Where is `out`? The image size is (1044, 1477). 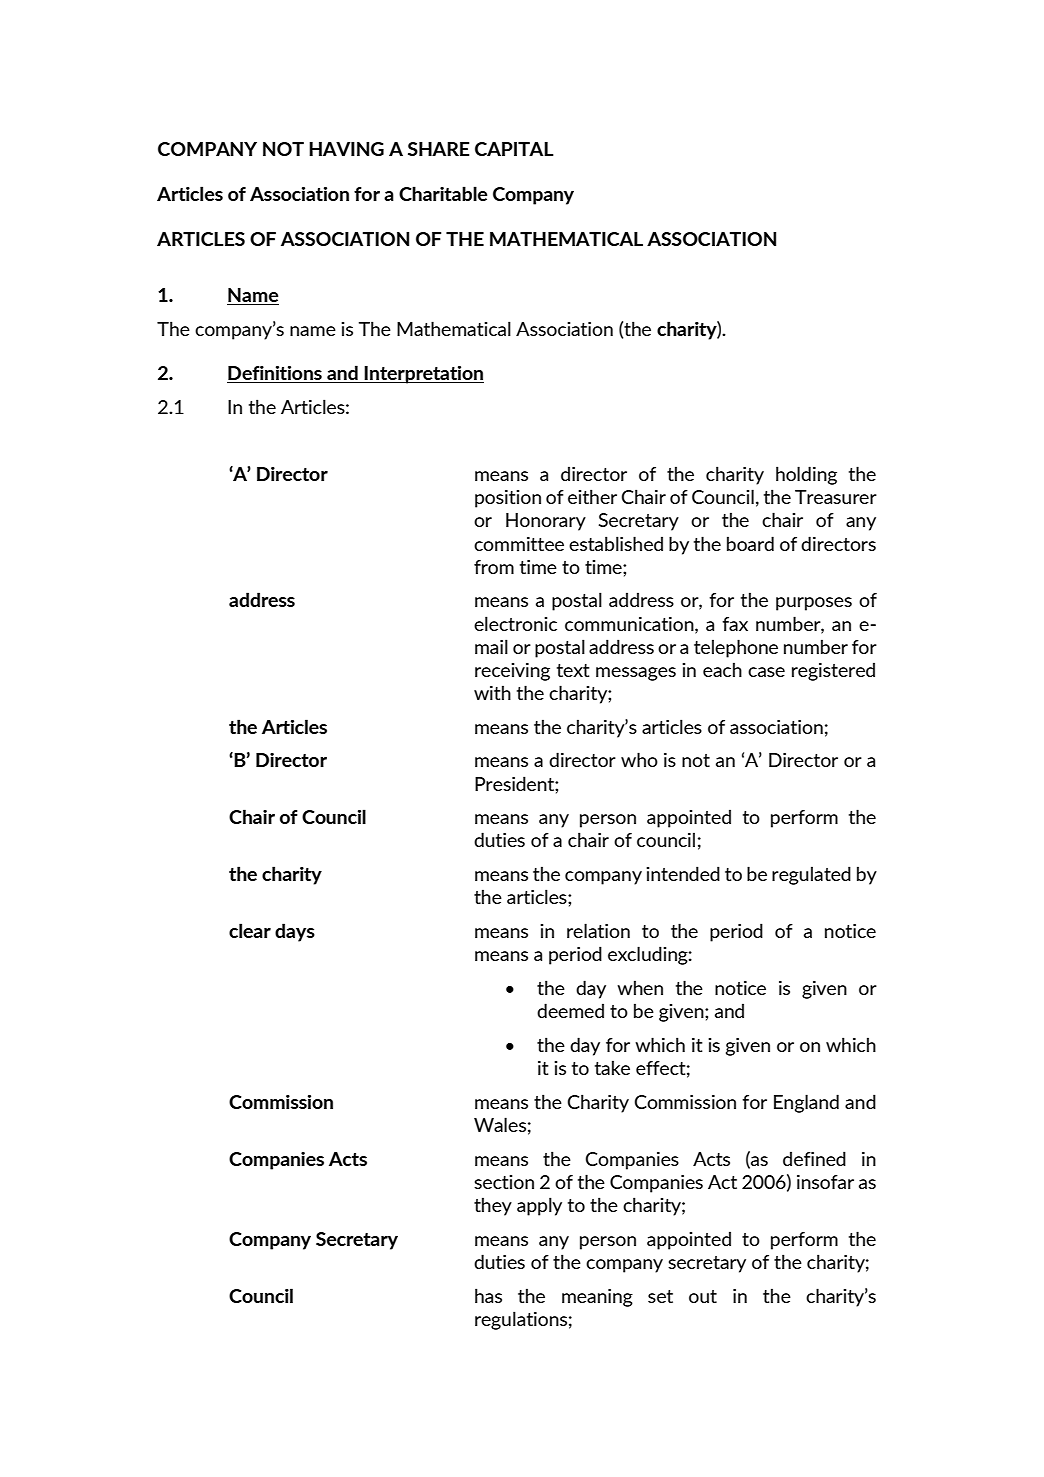 out is located at coordinates (703, 1296).
